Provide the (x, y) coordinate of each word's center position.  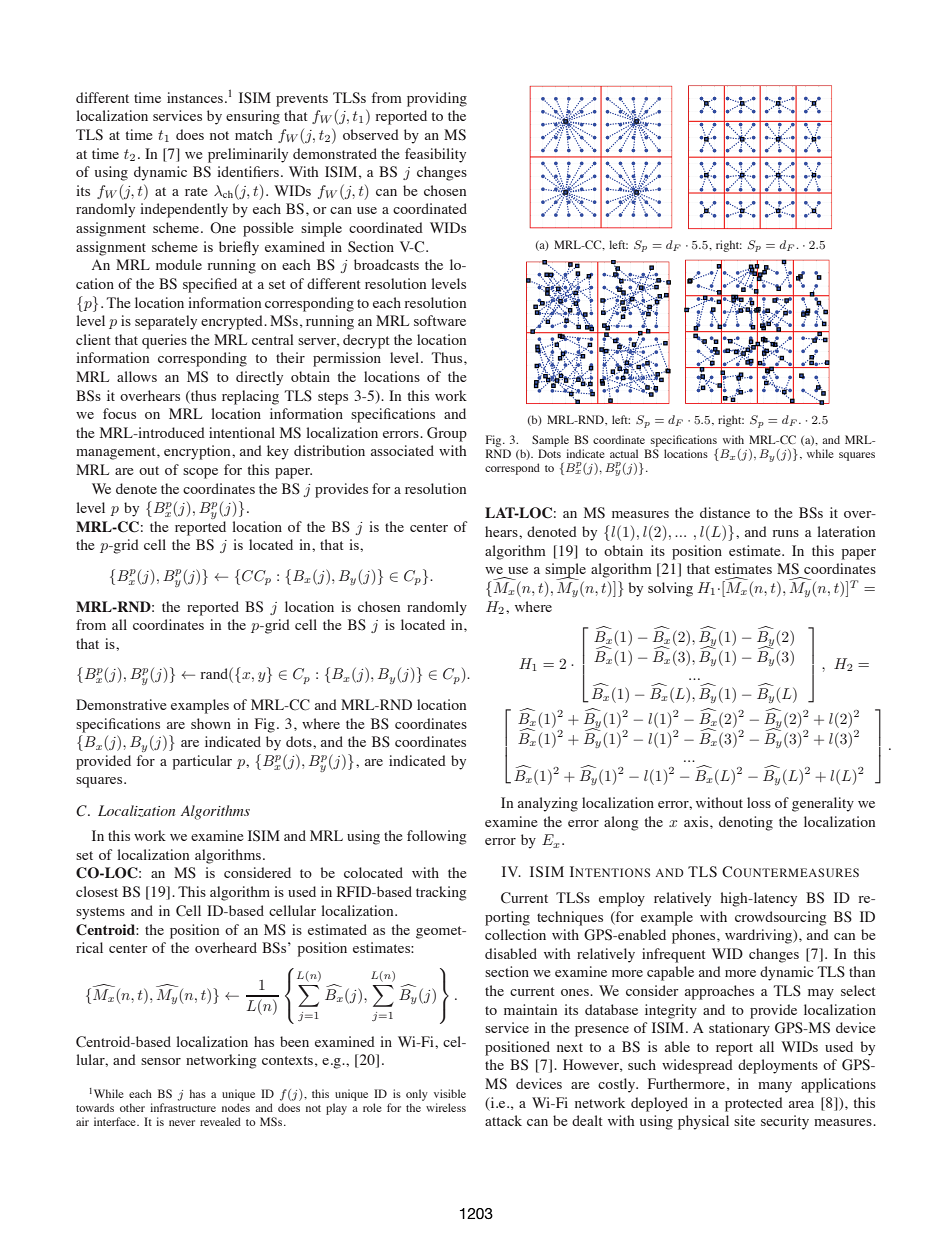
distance (725, 512)
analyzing (548, 804)
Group (447, 434)
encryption (198, 452)
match (254, 134)
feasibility (435, 155)
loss (759, 802)
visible (450, 1093)
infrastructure (183, 1107)
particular (202, 762)
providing (437, 99)
